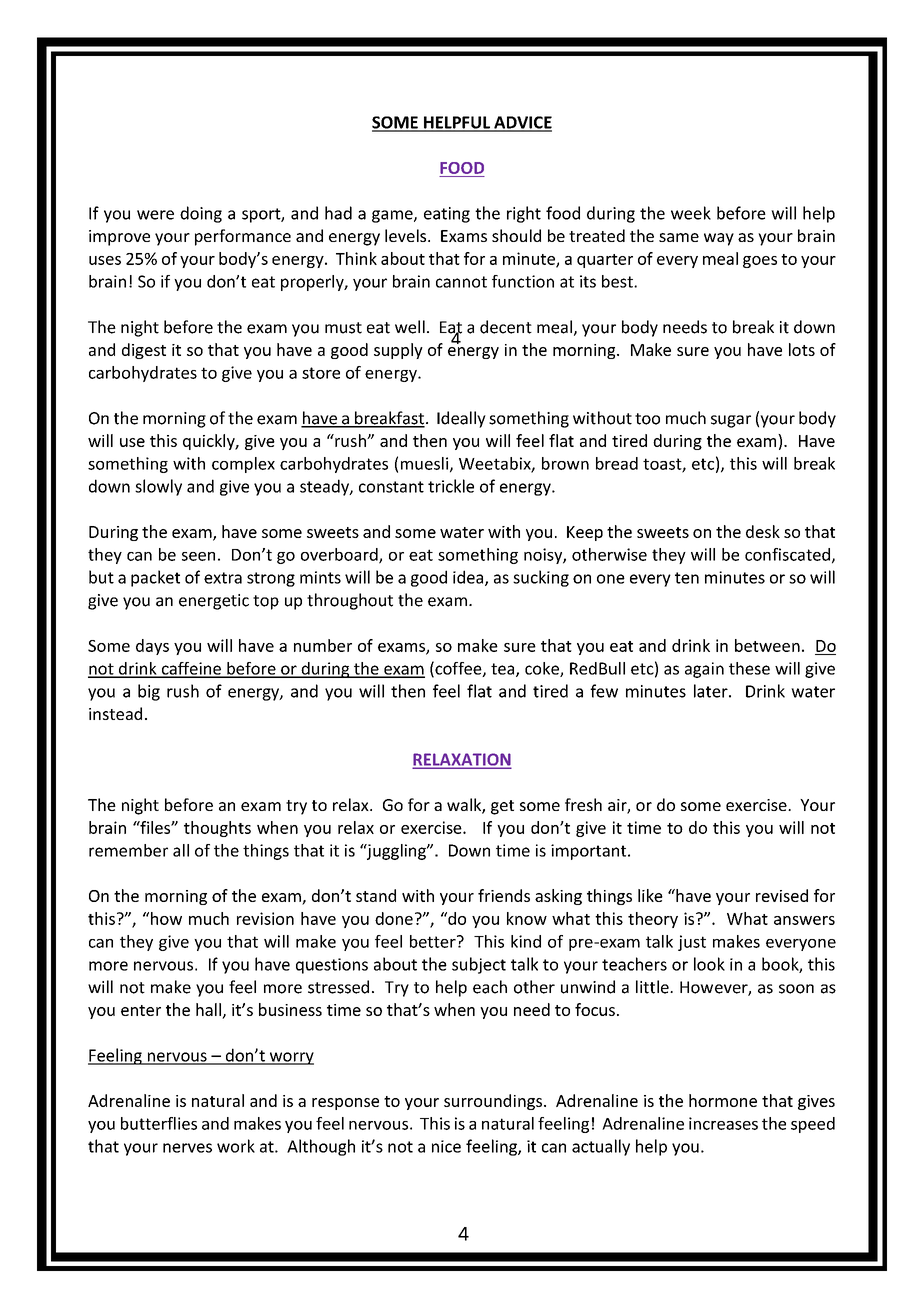  What do you see at coordinates (543, 669) in the screenshot?
I see `coke` at bounding box center [543, 669].
